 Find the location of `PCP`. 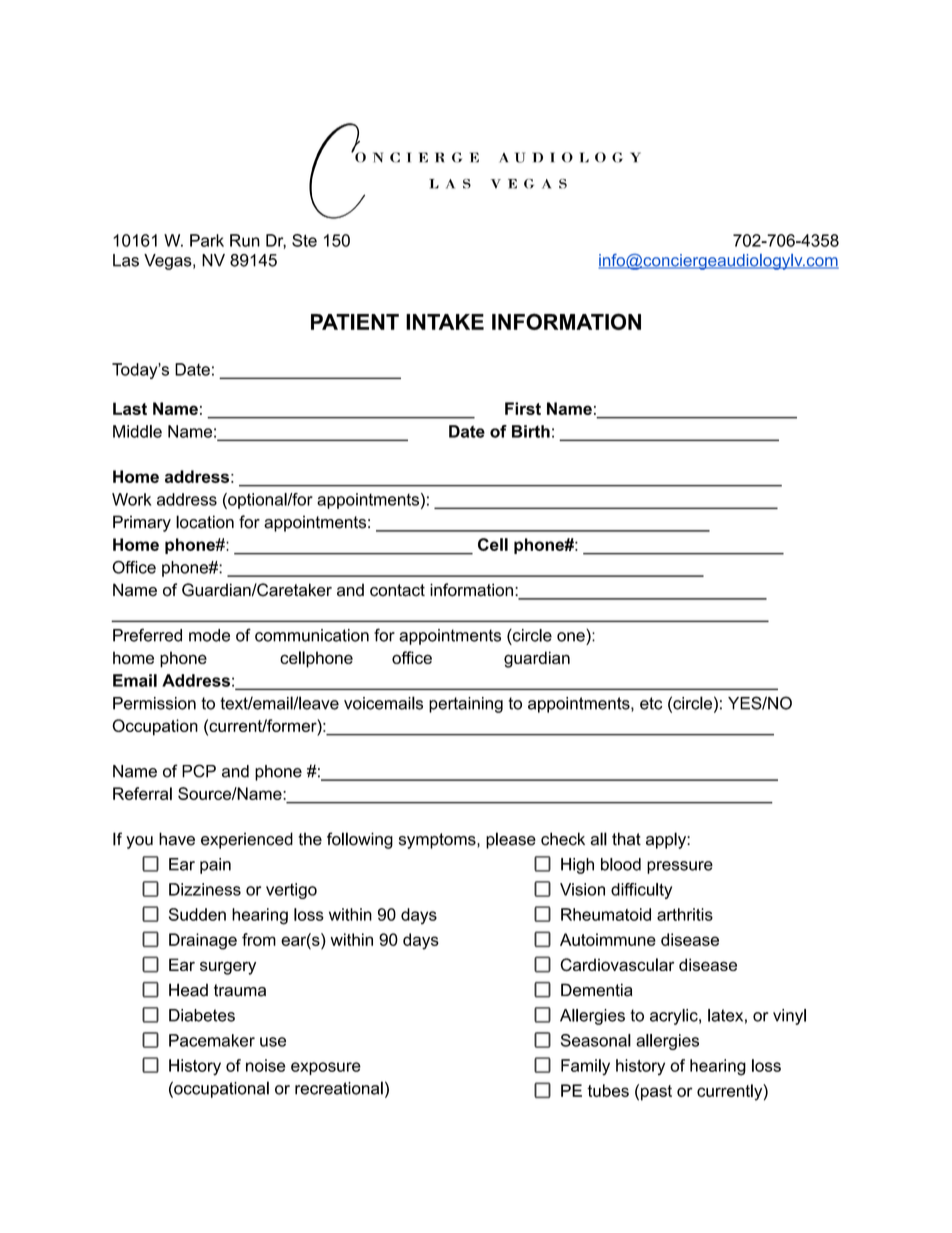

PCP is located at coordinates (199, 771).
